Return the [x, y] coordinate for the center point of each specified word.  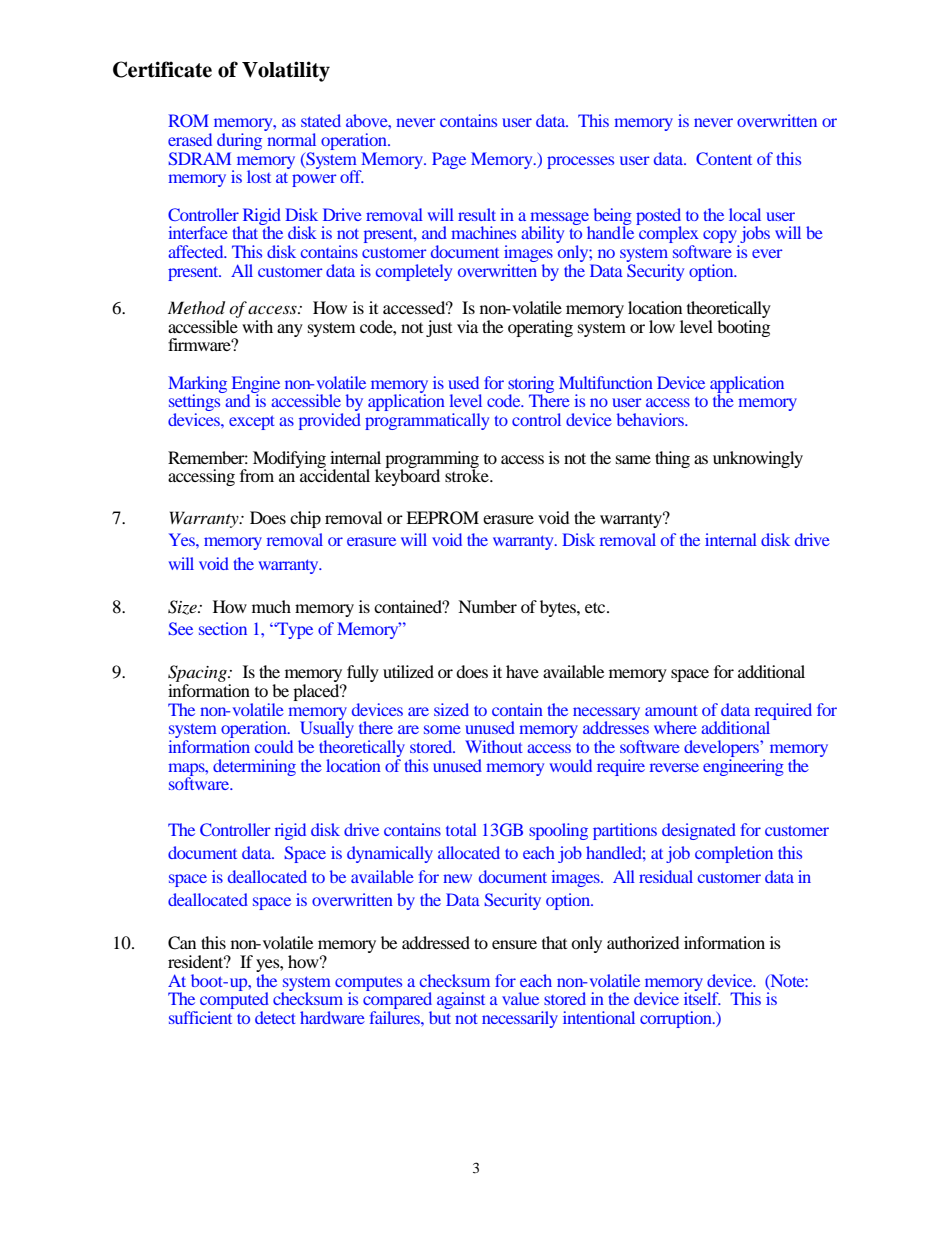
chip [305, 519]
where [675, 727]
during [239, 141]
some [442, 729]
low [662, 326]
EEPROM [442, 518]
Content [724, 158]
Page [449, 160]
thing [672, 459]
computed [234, 1001]
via [467, 326]
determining [254, 767]
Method [196, 308]
